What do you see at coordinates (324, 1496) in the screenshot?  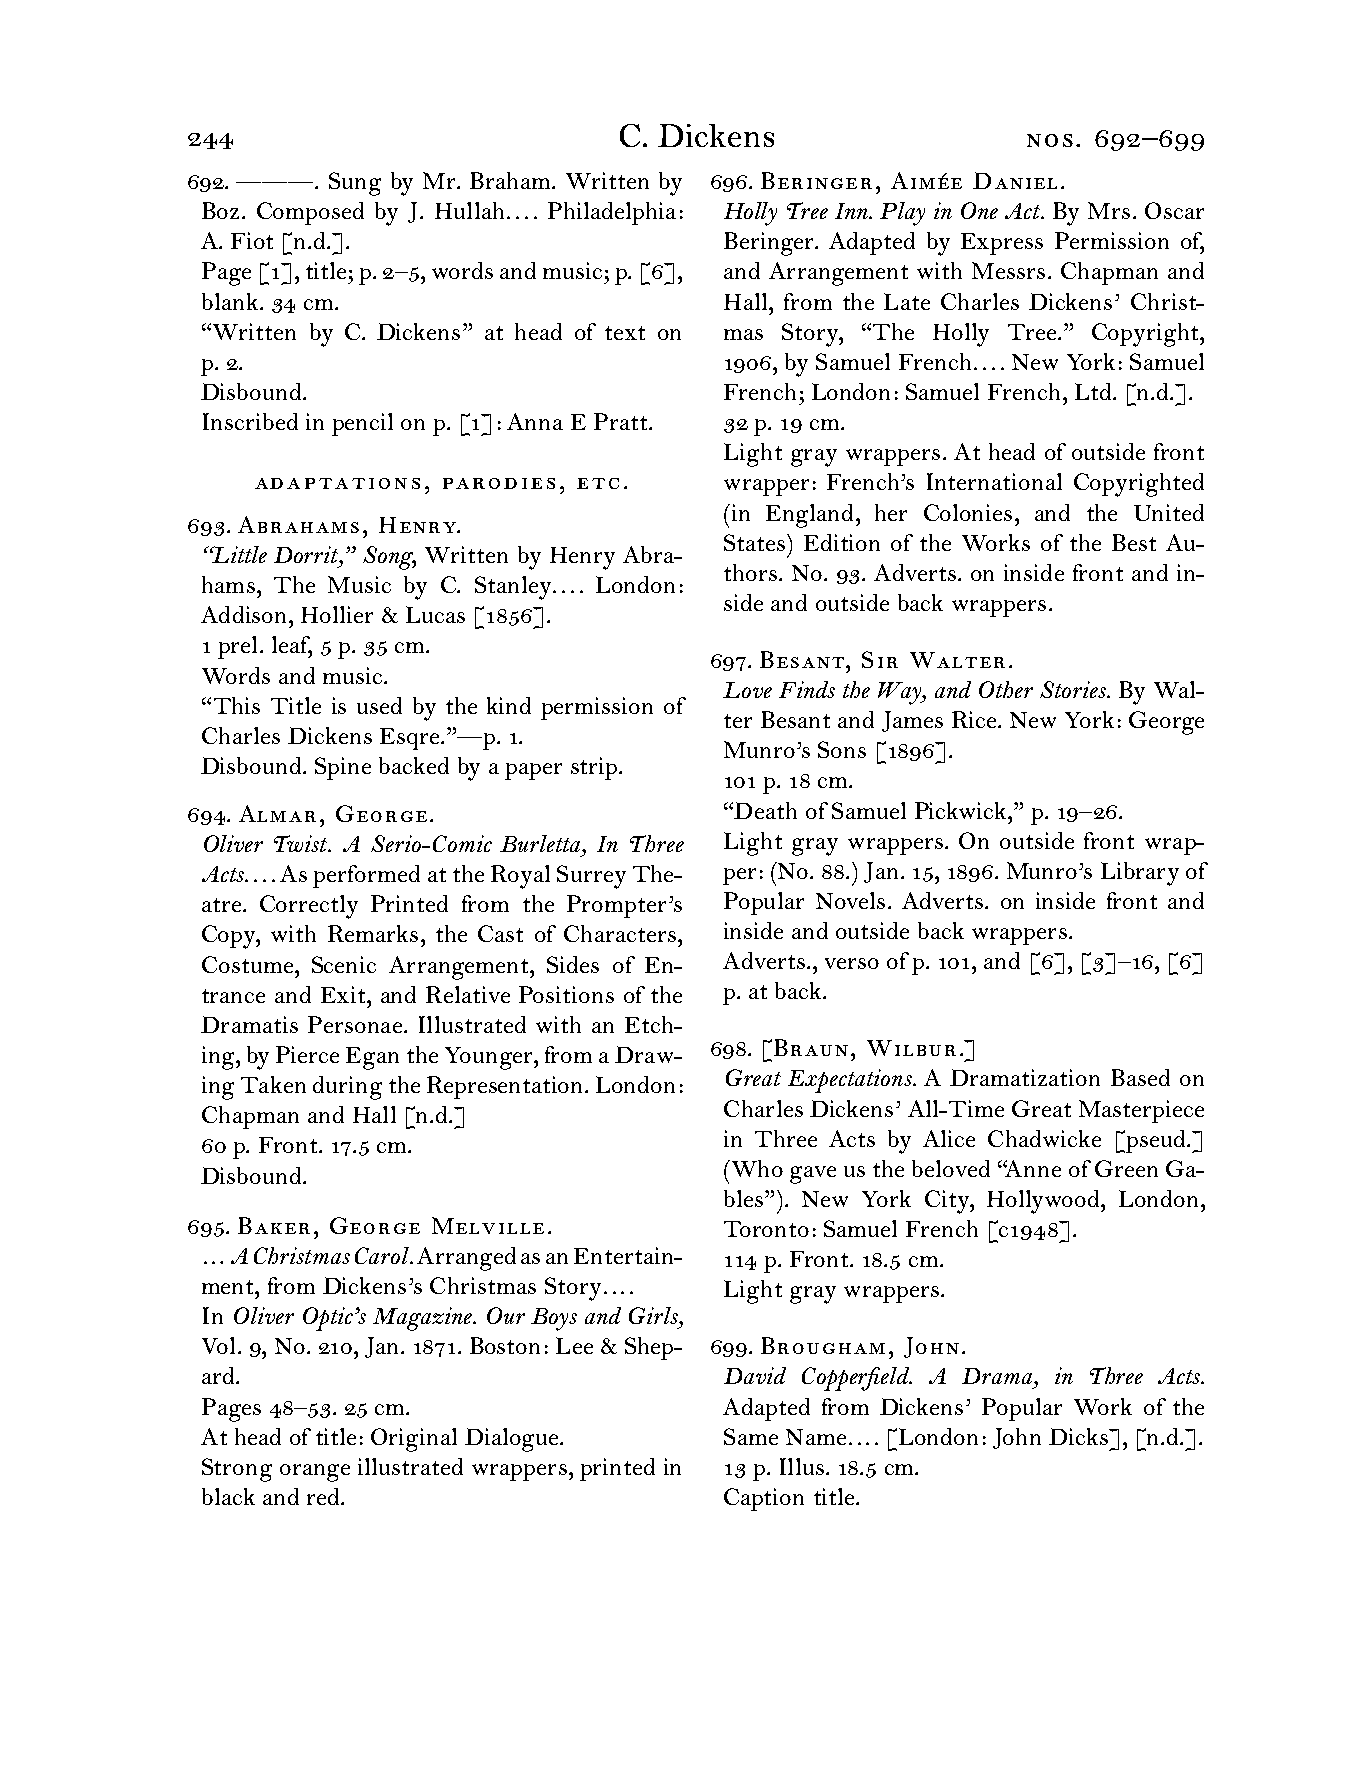 I see `red` at bounding box center [324, 1496].
